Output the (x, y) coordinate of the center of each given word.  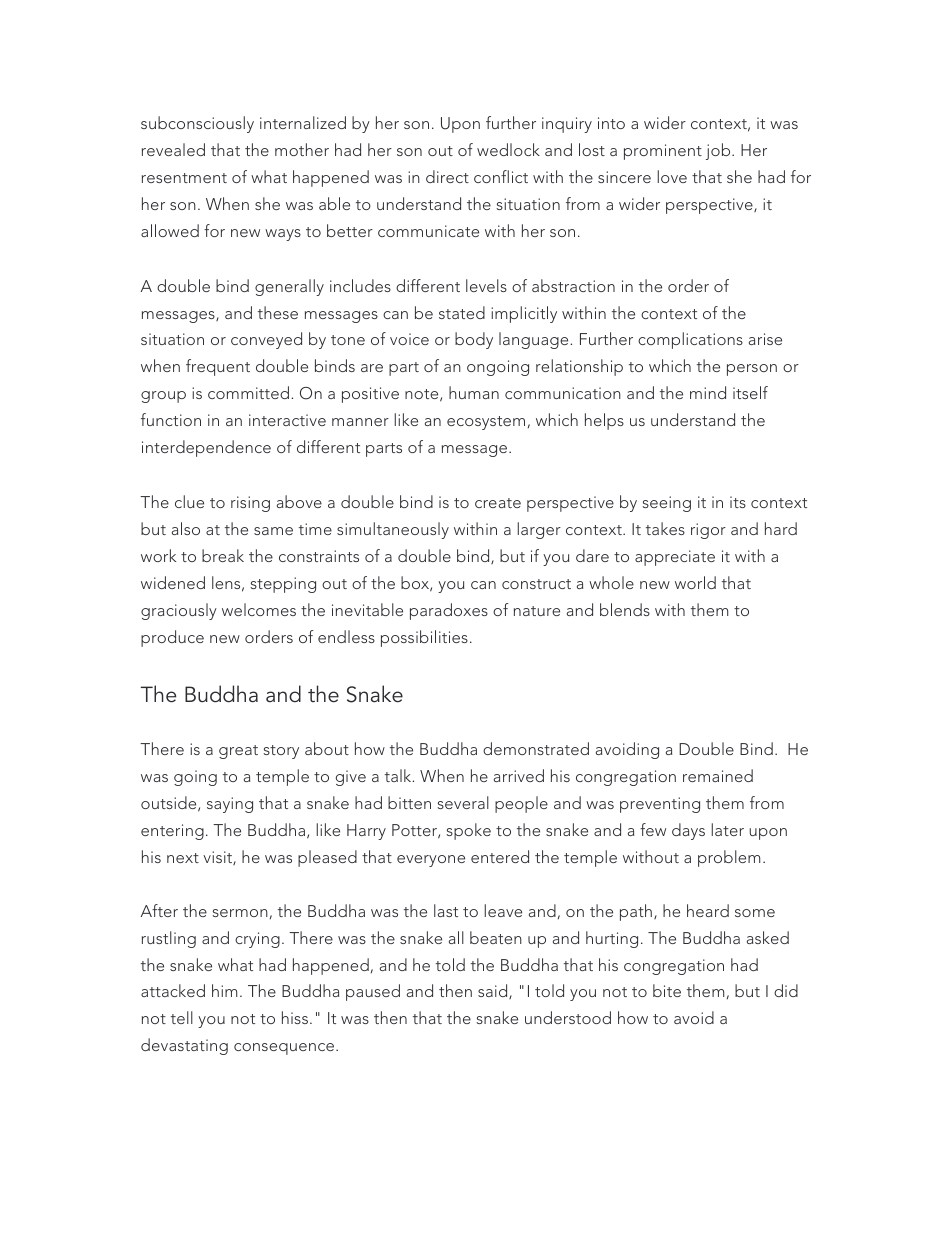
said (494, 991)
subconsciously (197, 124)
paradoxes (449, 611)
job (719, 151)
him (224, 990)
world (695, 582)
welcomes (259, 609)
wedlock (508, 149)
